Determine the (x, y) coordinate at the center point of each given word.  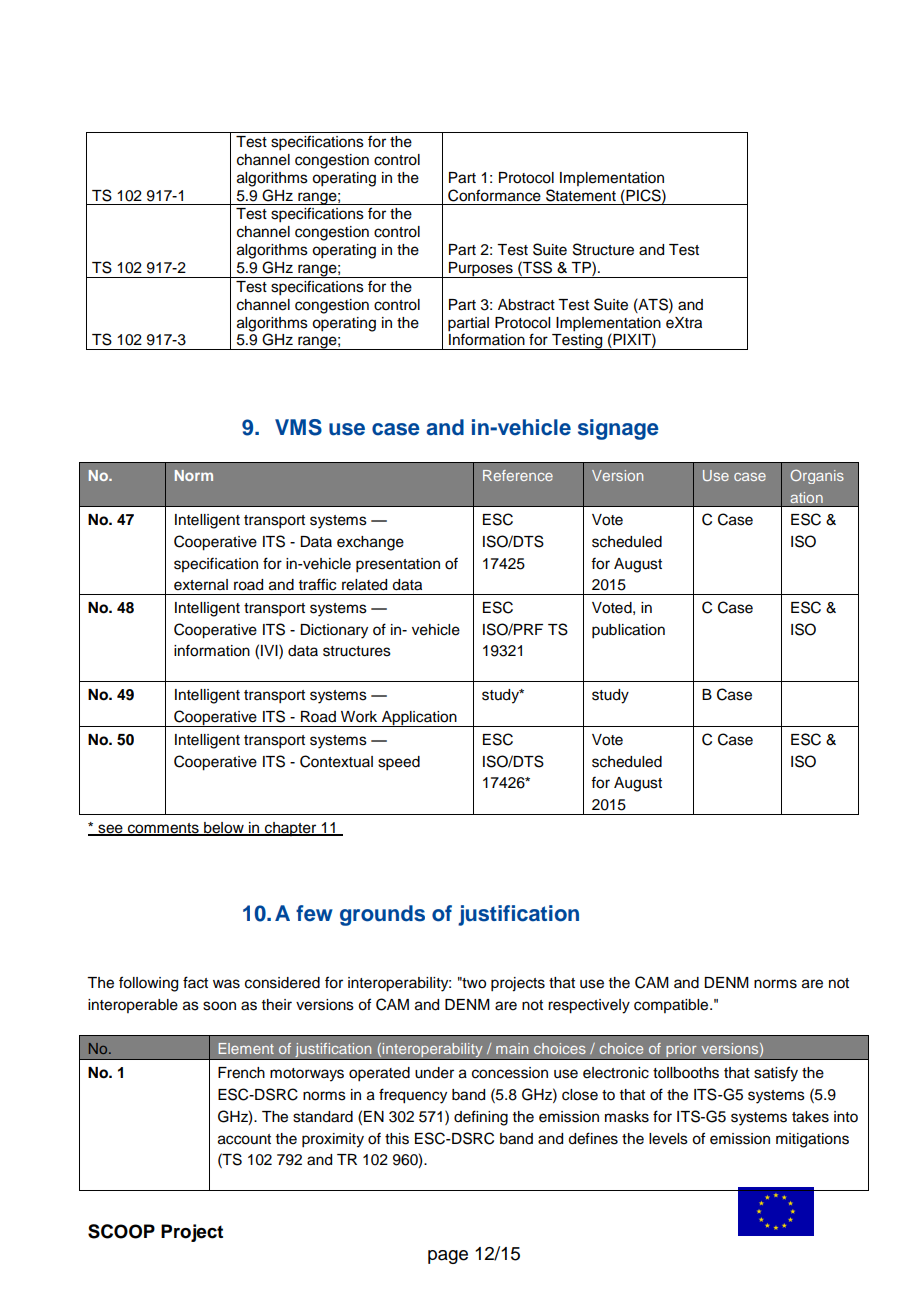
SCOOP (121, 1231)
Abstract (526, 305)
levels (668, 1139)
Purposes (481, 270)
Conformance (494, 195)
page (448, 1257)
